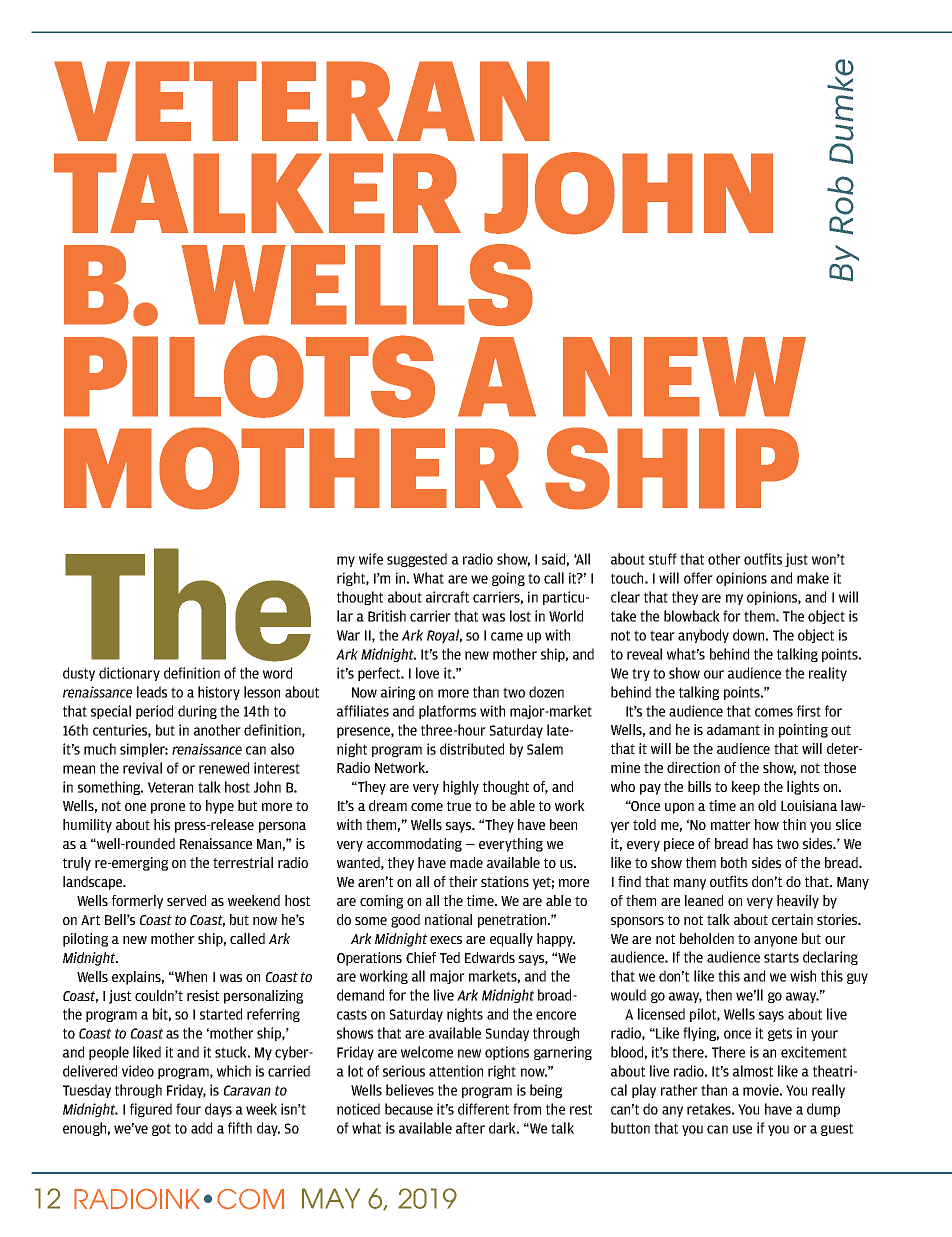  I want to click on adamant, so click(733, 729).
